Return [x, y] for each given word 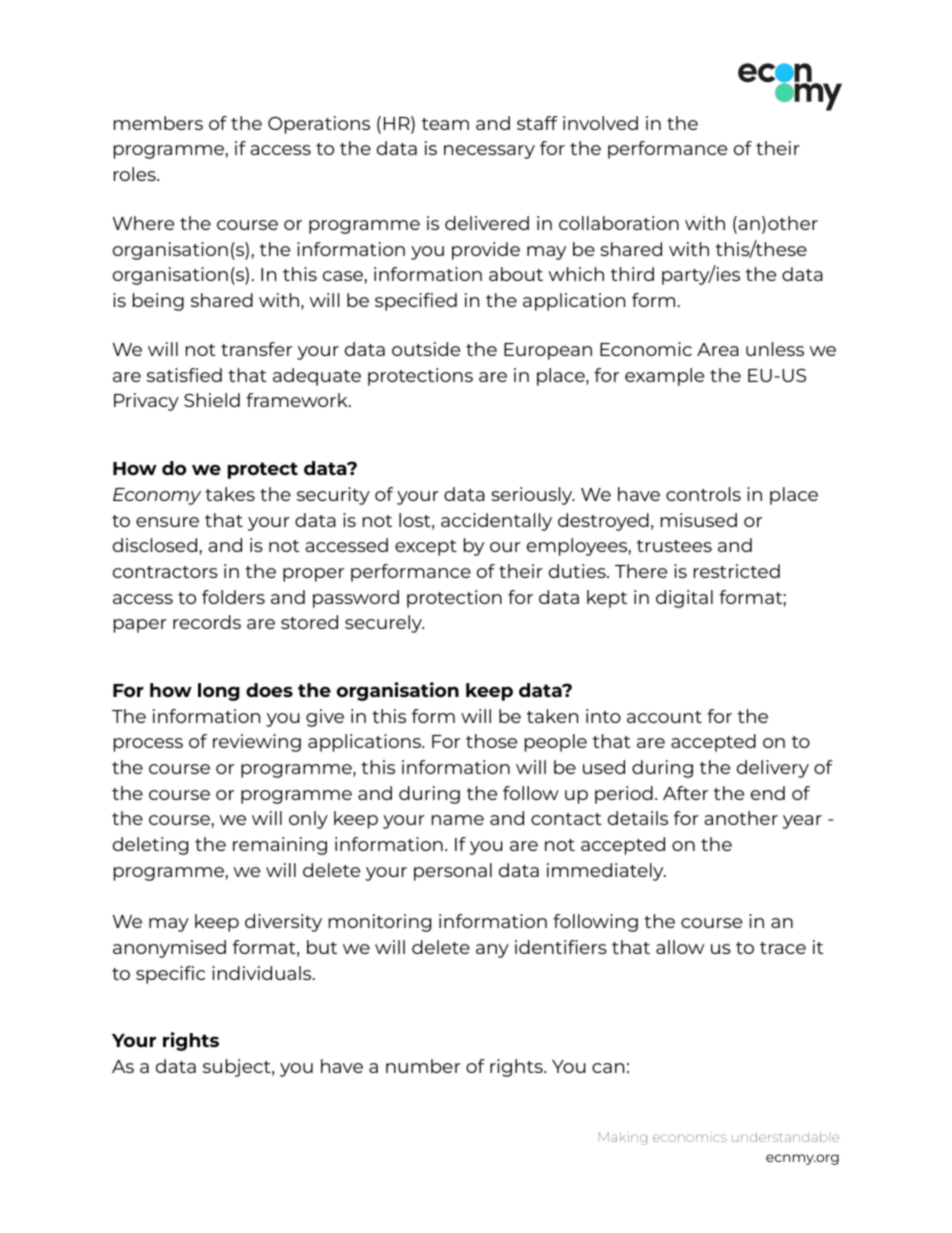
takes [230, 494]
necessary [489, 152]
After [685, 793]
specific [170, 975]
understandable [785, 1137]
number [423, 1066]
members [158, 123]
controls [703, 494]
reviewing [257, 743]
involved [600, 123]
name [458, 820]
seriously [533, 496]
